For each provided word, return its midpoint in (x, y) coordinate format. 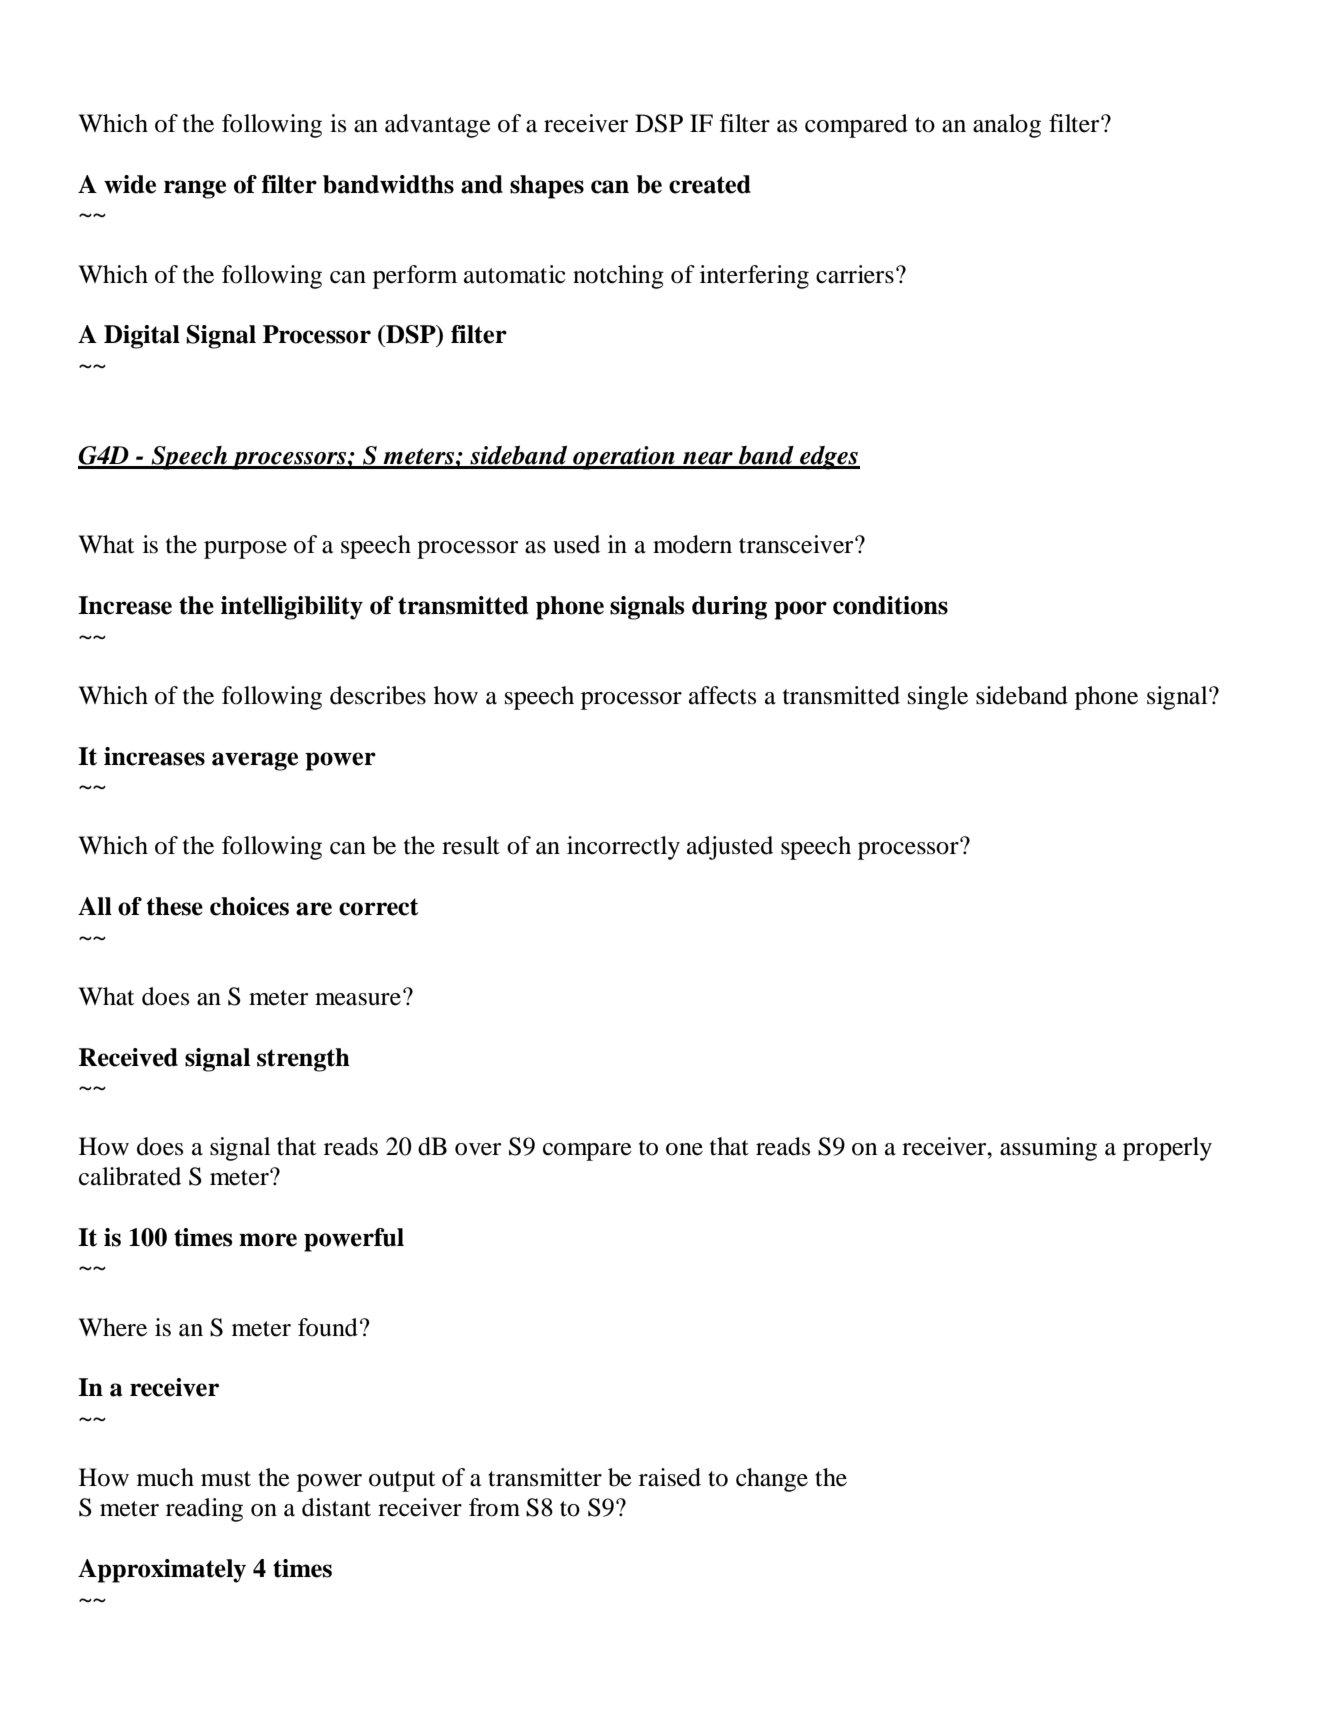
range (195, 189)
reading (204, 1510)
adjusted (730, 848)
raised (670, 1477)
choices (249, 906)
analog (1007, 126)
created (710, 184)
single (938, 698)
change (772, 1480)
